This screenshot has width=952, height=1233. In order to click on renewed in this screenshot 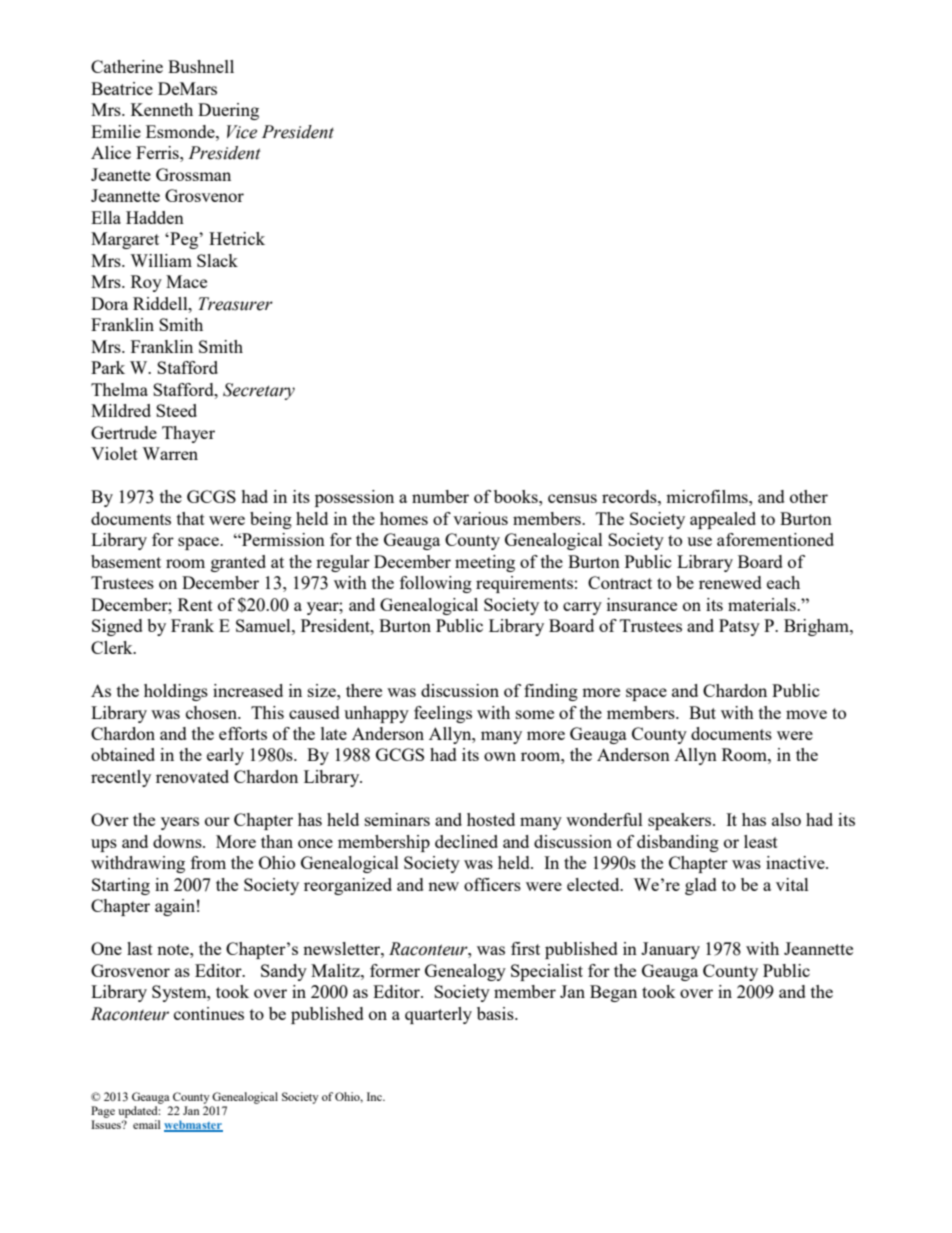, I will do `click(730, 582)`.
